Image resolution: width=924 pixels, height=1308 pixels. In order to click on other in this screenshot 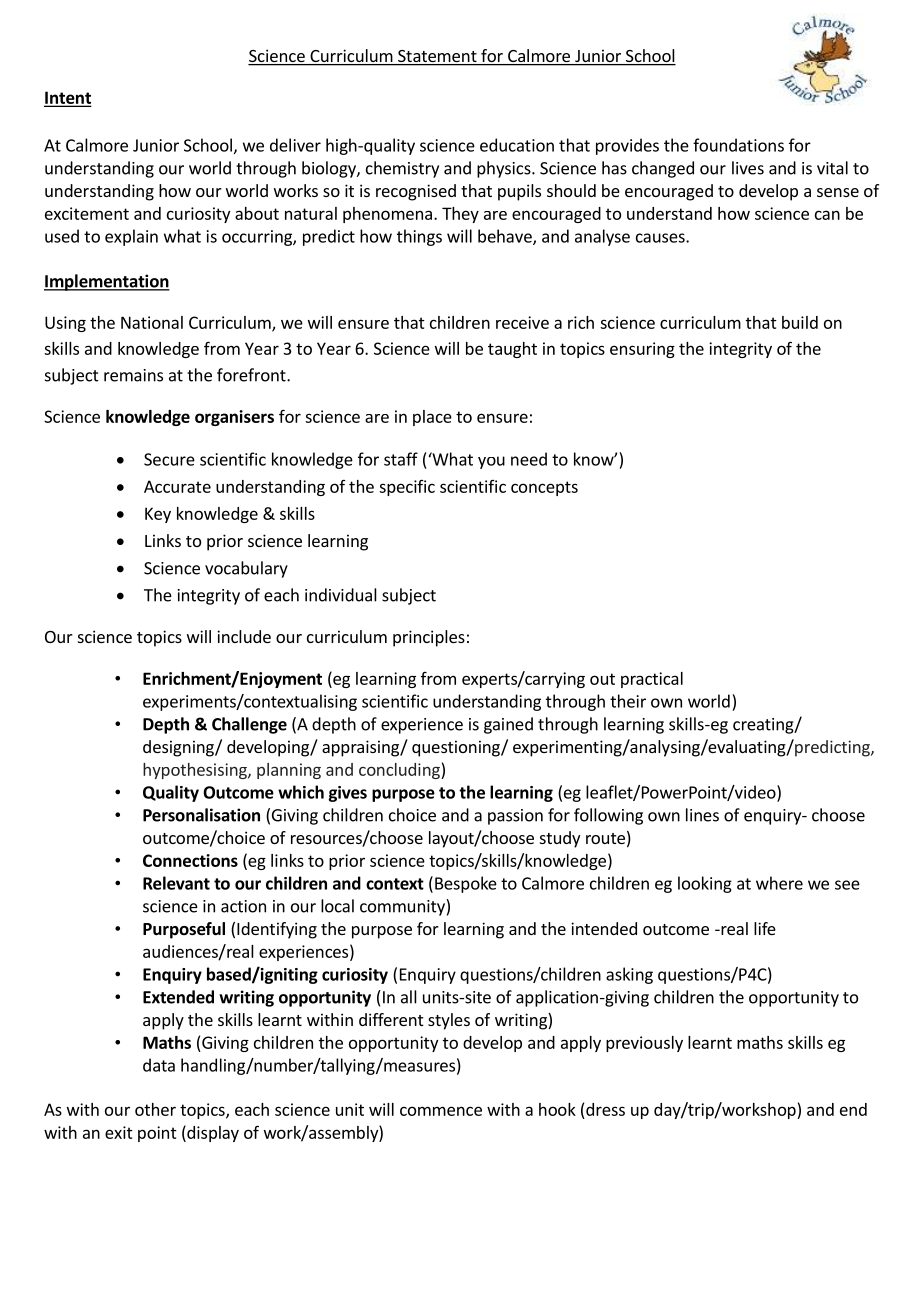, I will do `click(155, 1109)`.
